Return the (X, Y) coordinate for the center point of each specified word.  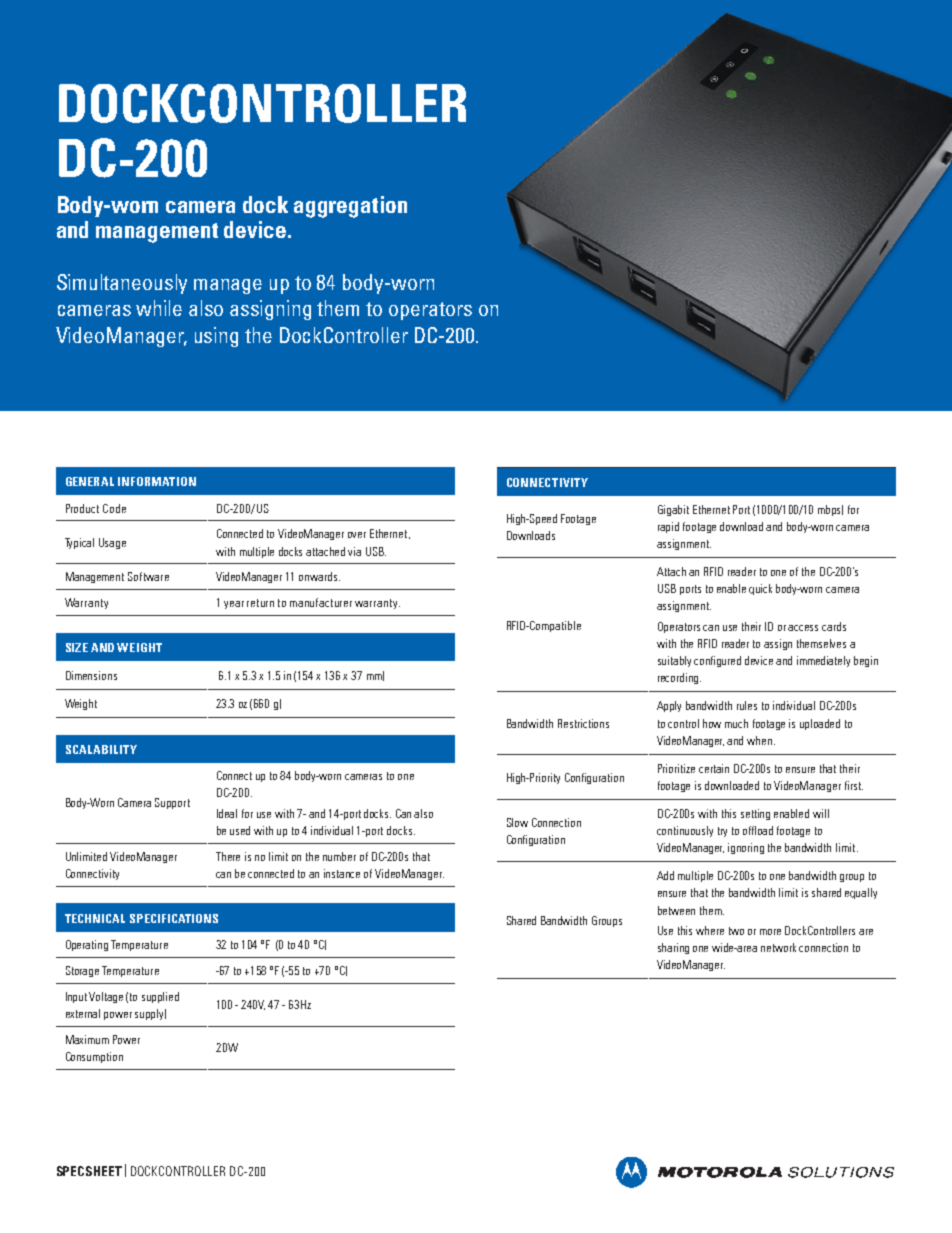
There (228, 856)
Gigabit (673, 510)
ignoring (746, 848)
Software (148, 576)
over (357, 535)
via (354, 551)
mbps (830, 510)
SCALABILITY (101, 749)
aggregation (350, 207)
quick (760, 589)
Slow (517, 822)
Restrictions (583, 723)
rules (747, 705)
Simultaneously (122, 284)
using (216, 337)
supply (150, 1014)
